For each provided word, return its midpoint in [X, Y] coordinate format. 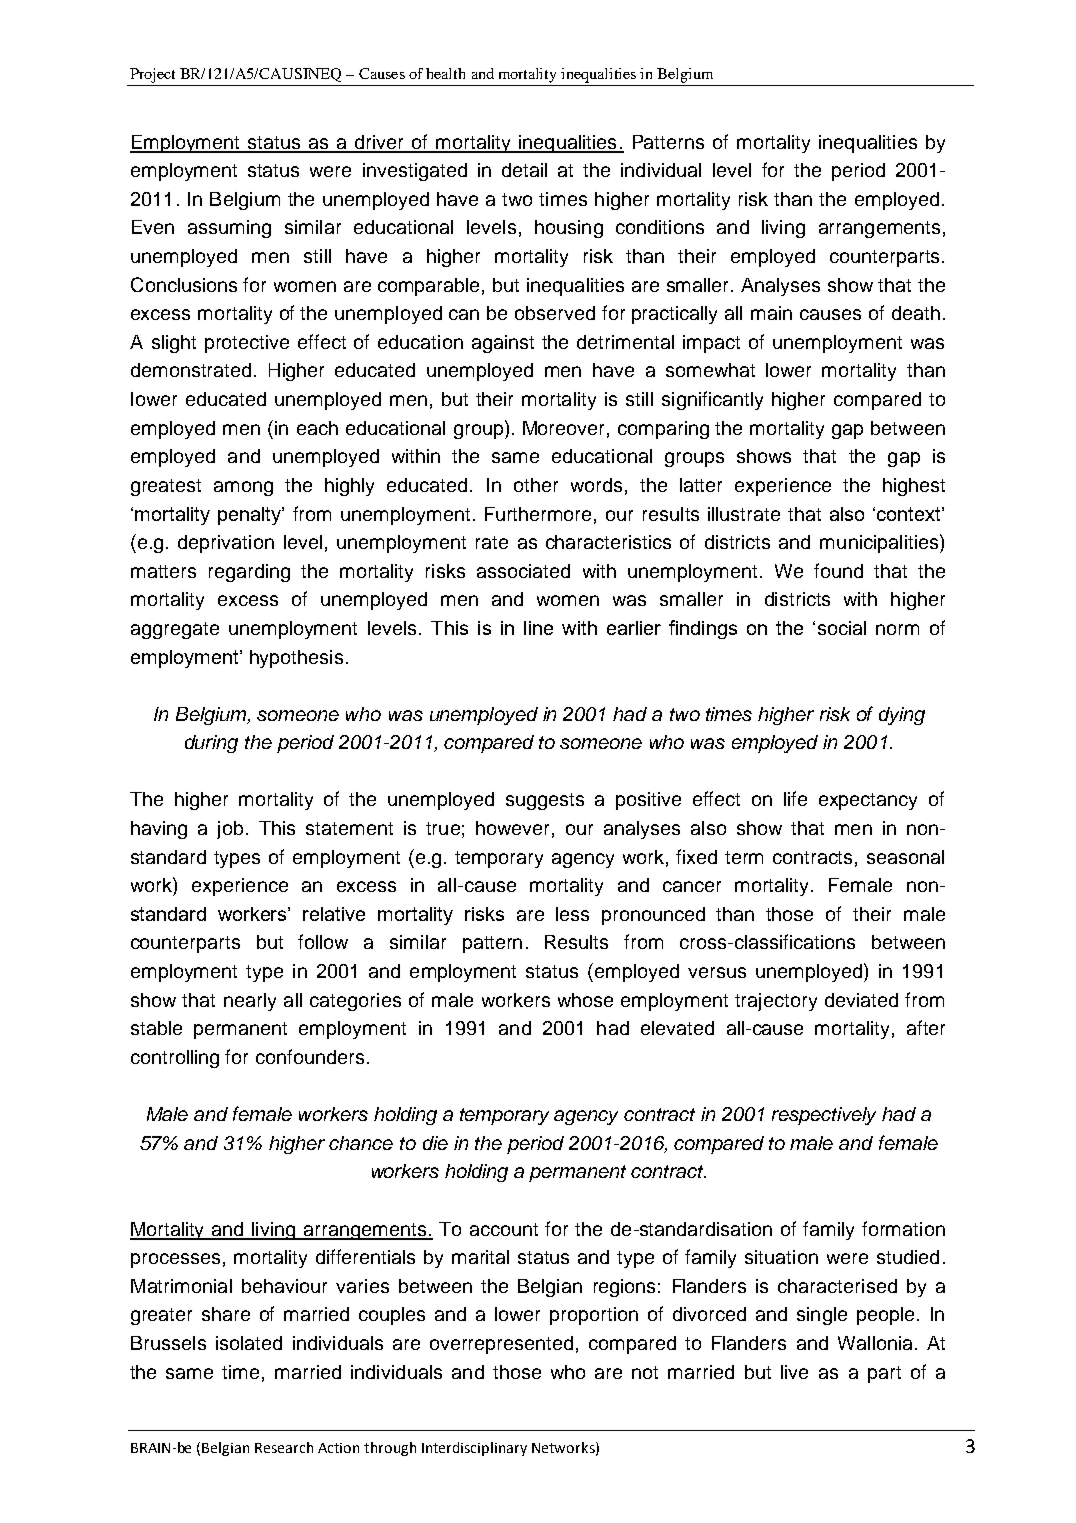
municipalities [880, 543]
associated [523, 571]
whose [585, 1000]
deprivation [226, 544]
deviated [861, 1000]
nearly [250, 1002]
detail [524, 170]
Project [152, 75]
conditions [660, 227]
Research [284, 1447]
